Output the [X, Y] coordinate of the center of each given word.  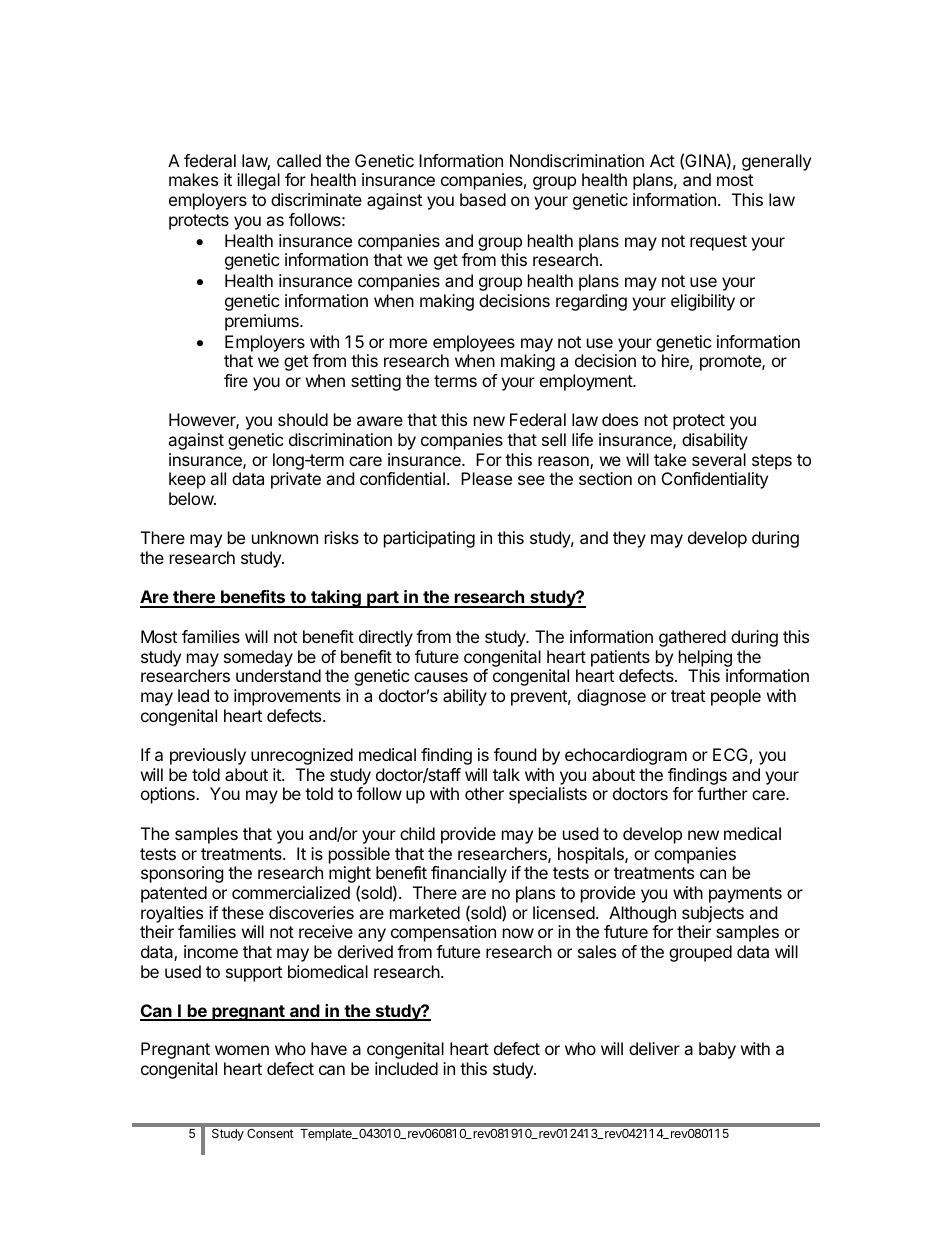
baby [717, 1050]
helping [705, 658]
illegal [258, 181]
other [484, 793]
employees [474, 343]
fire [236, 380]
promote [731, 363]
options [169, 795]
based [483, 199]
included [406, 1068]
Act [662, 160]
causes [441, 677]
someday [258, 658]
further [722, 793]
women [242, 1050]
